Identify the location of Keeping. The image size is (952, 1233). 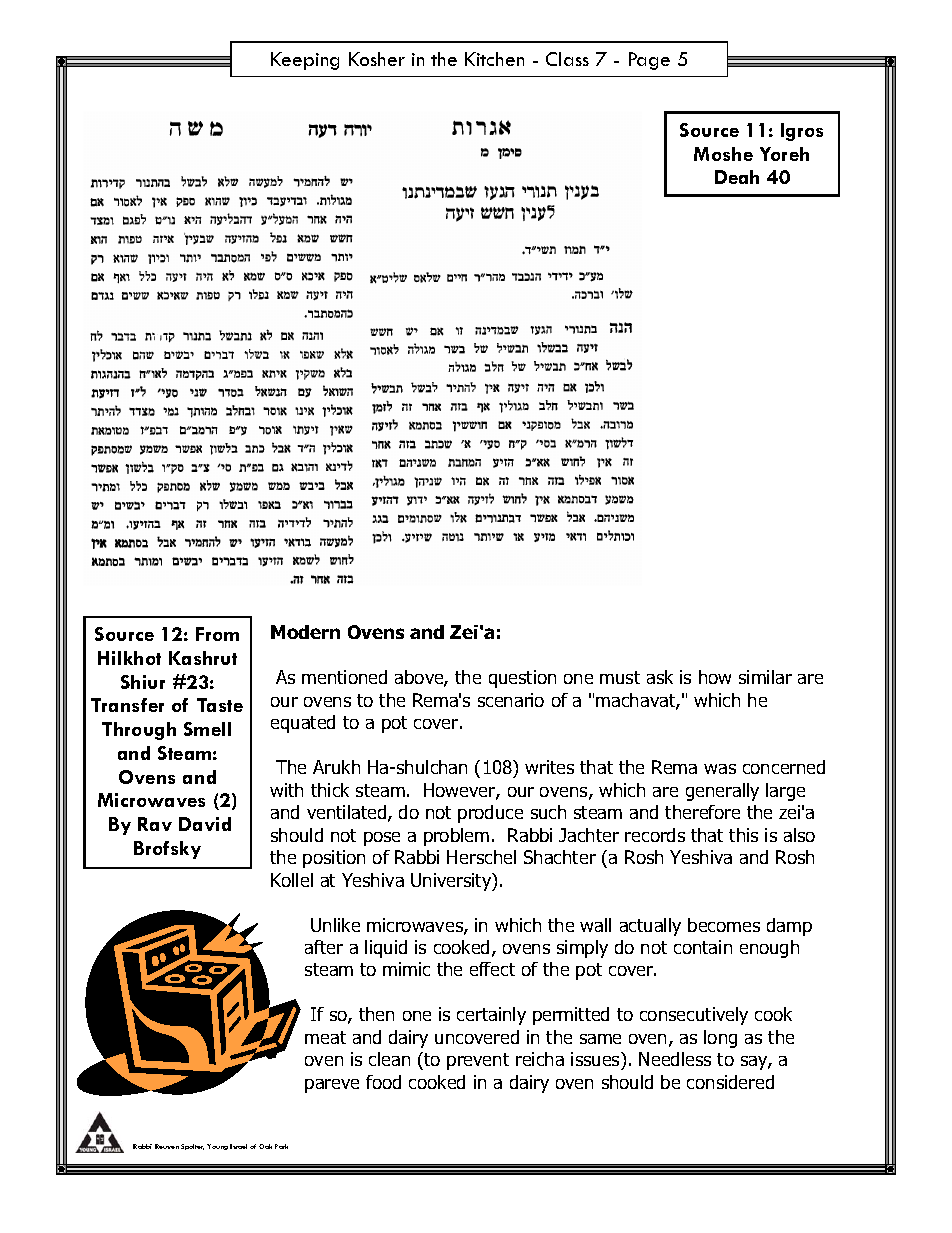
(305, 61).
